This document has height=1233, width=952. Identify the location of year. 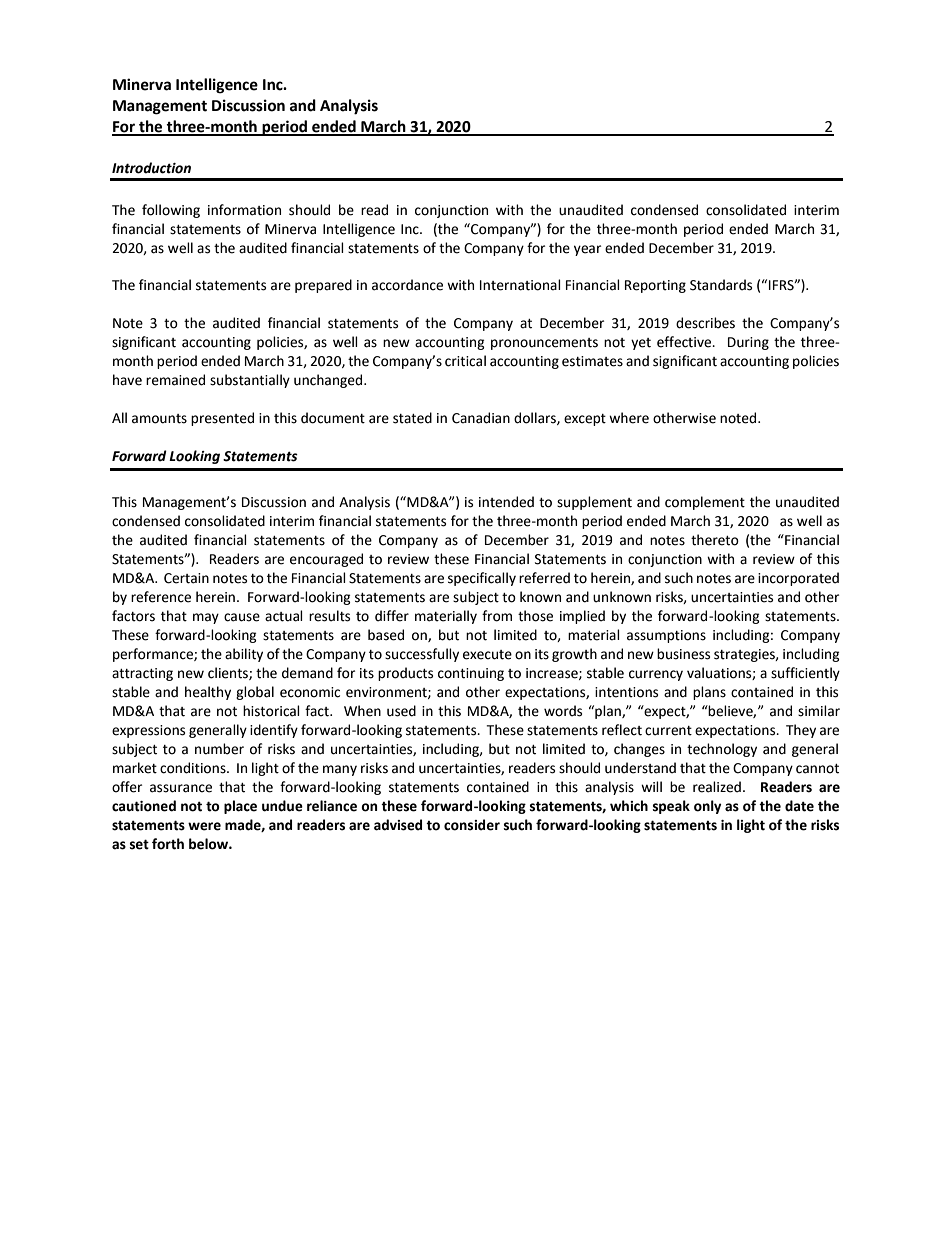
(587, 250).
